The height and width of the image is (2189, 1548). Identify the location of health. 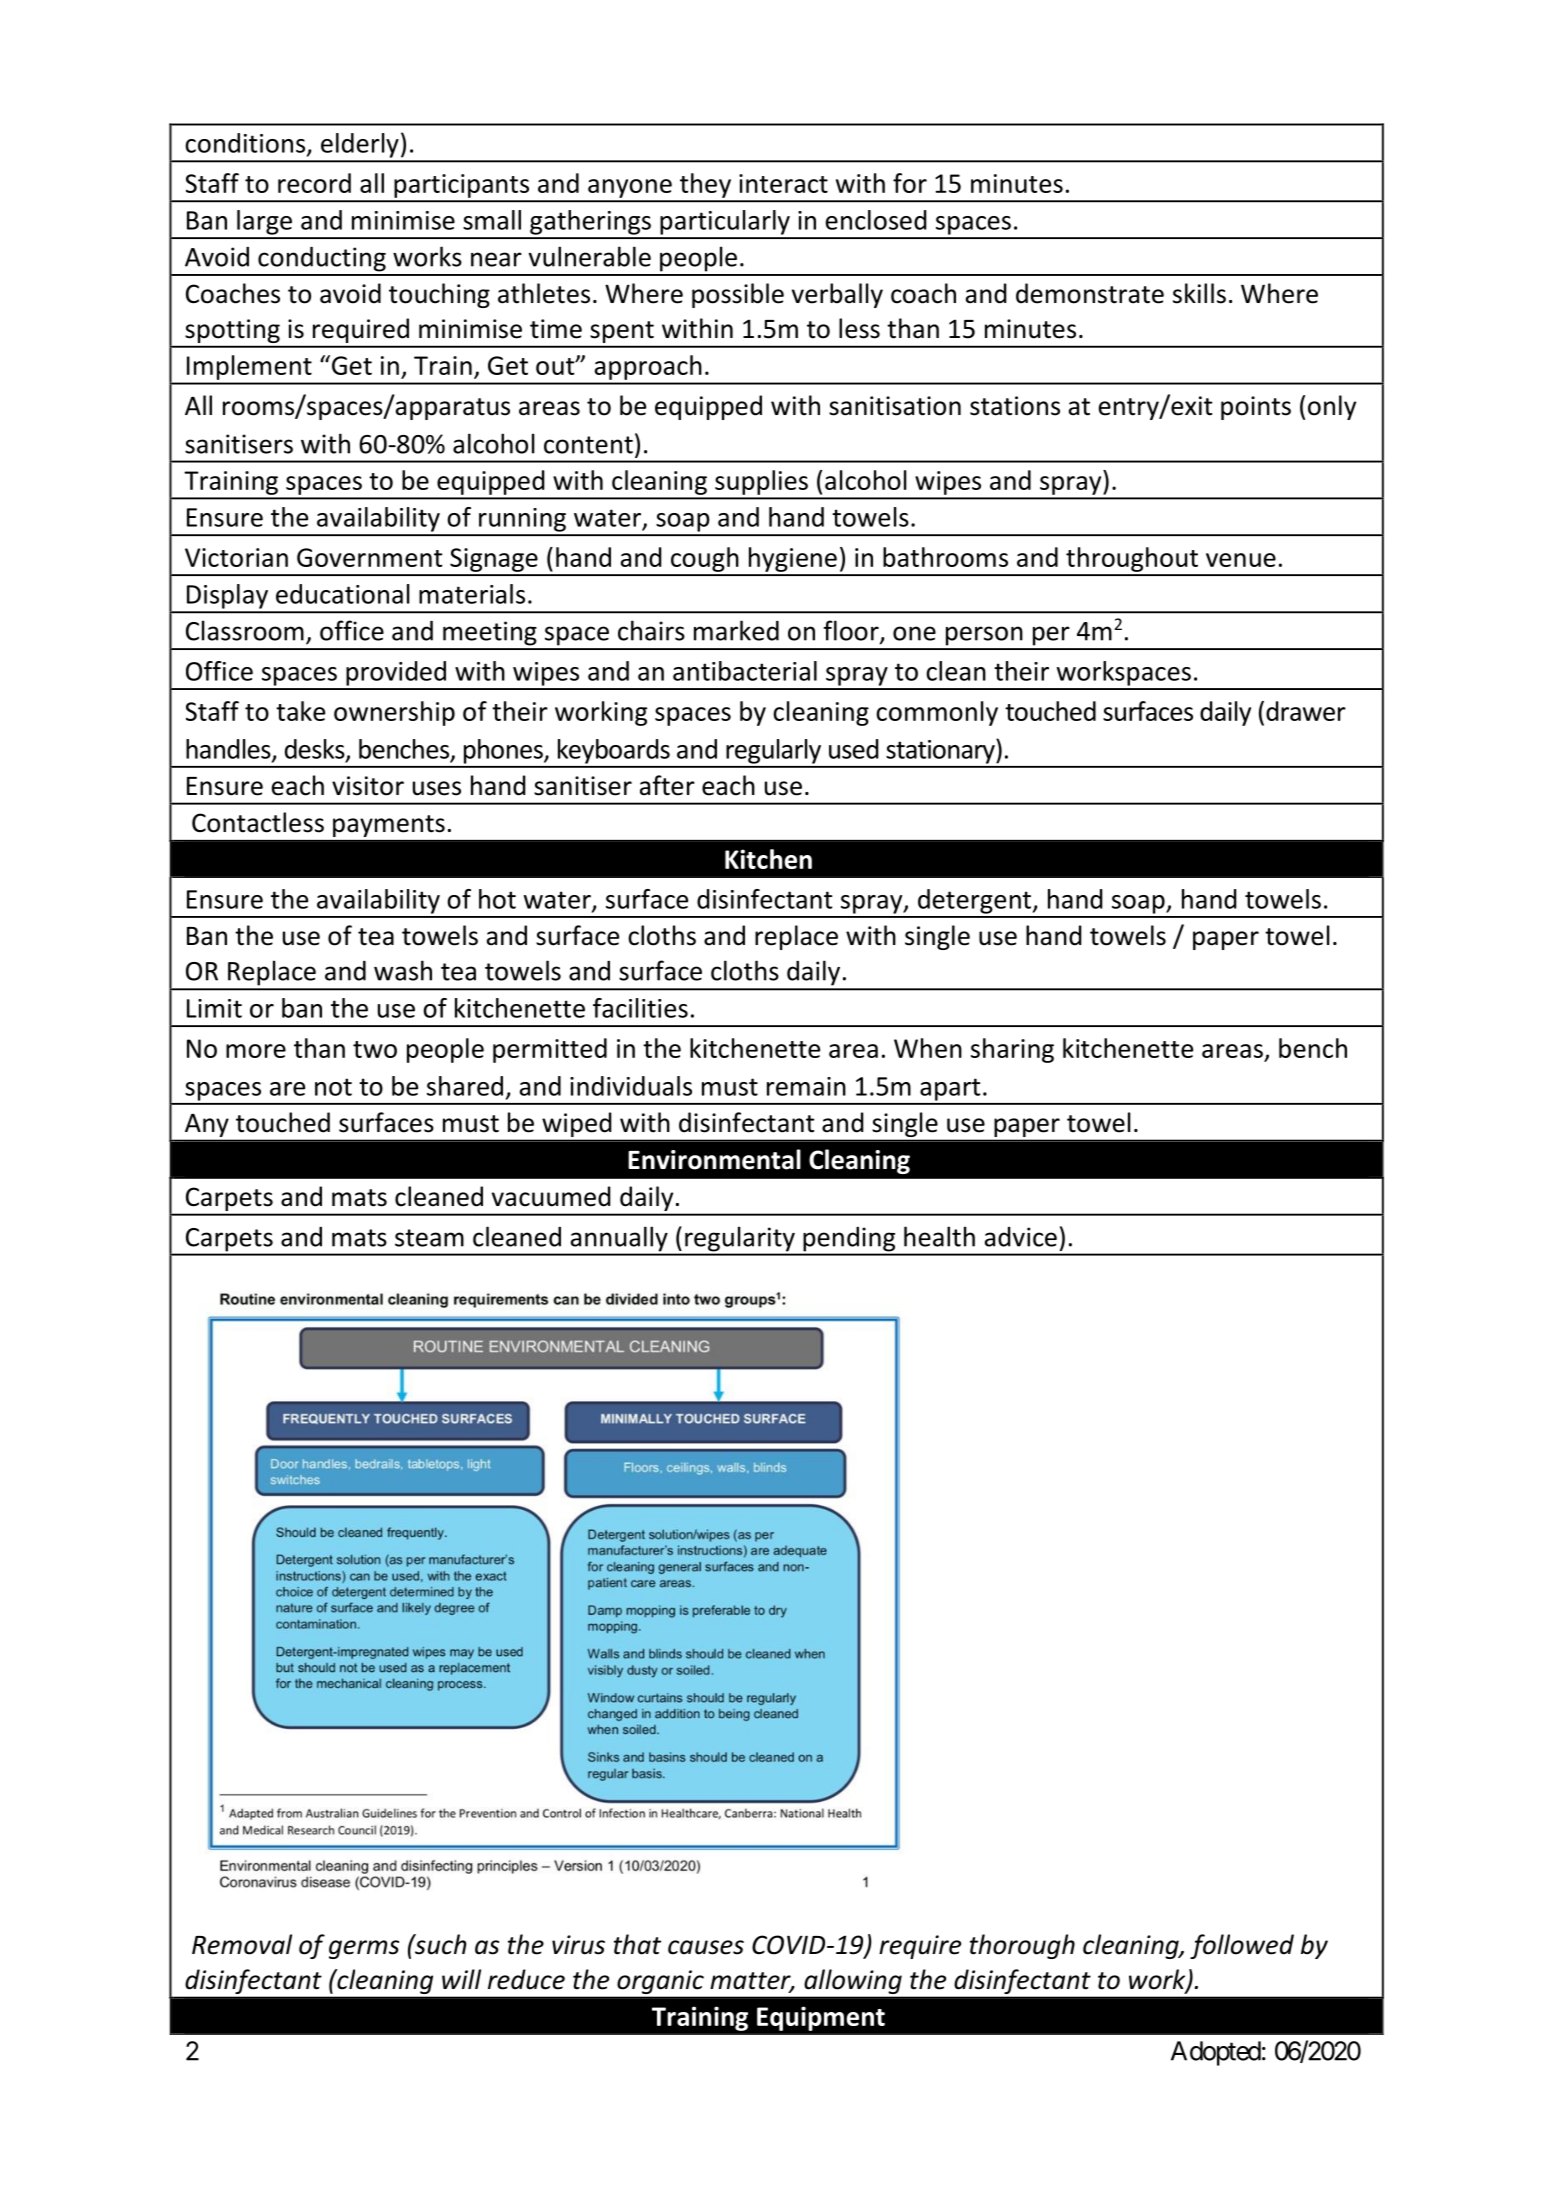
(939, 1236).
